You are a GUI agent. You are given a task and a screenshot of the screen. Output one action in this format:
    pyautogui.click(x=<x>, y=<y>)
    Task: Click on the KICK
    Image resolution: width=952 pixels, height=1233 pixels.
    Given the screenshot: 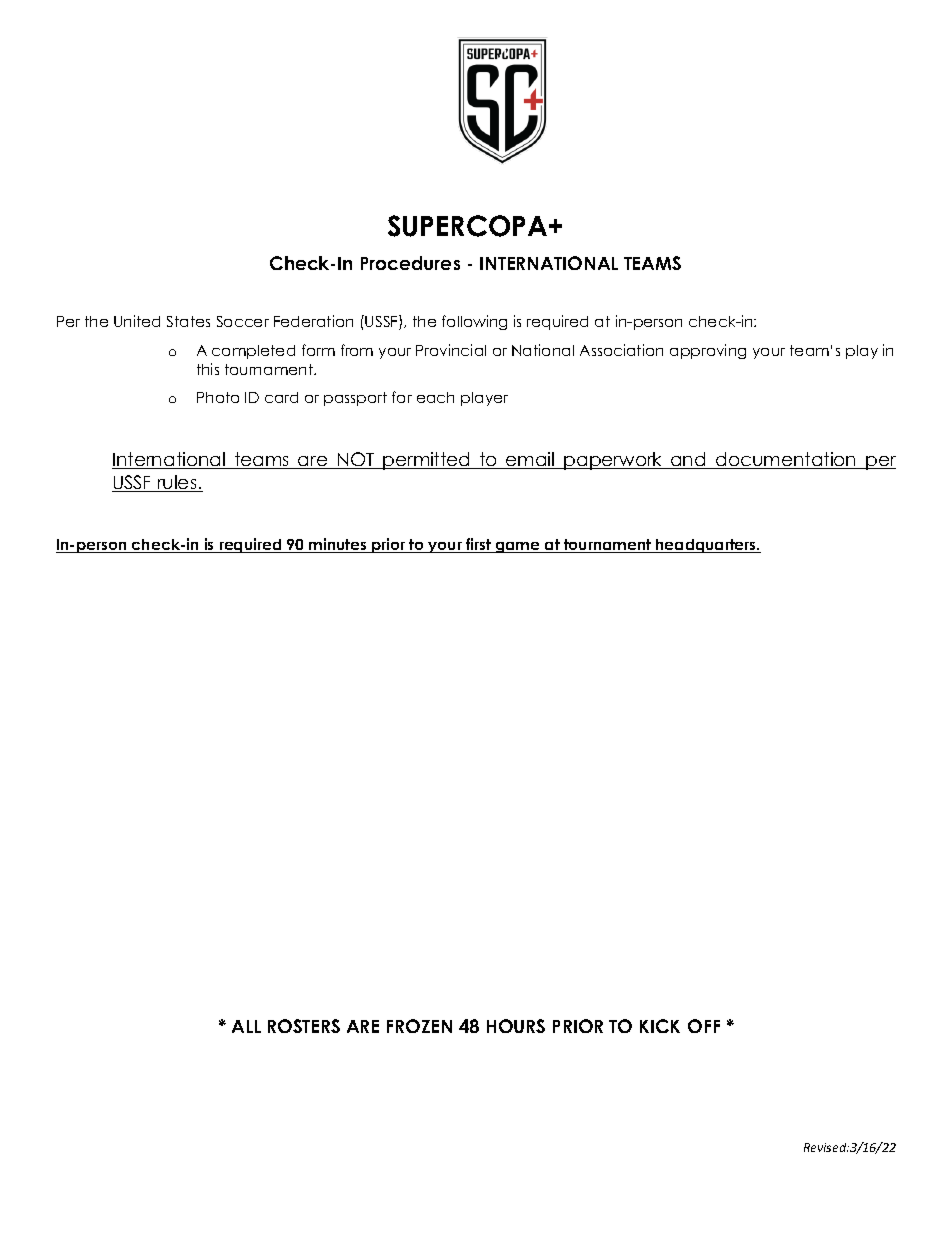 What is the action you would take?
    pyautogui.click(x=660, y=1026)
